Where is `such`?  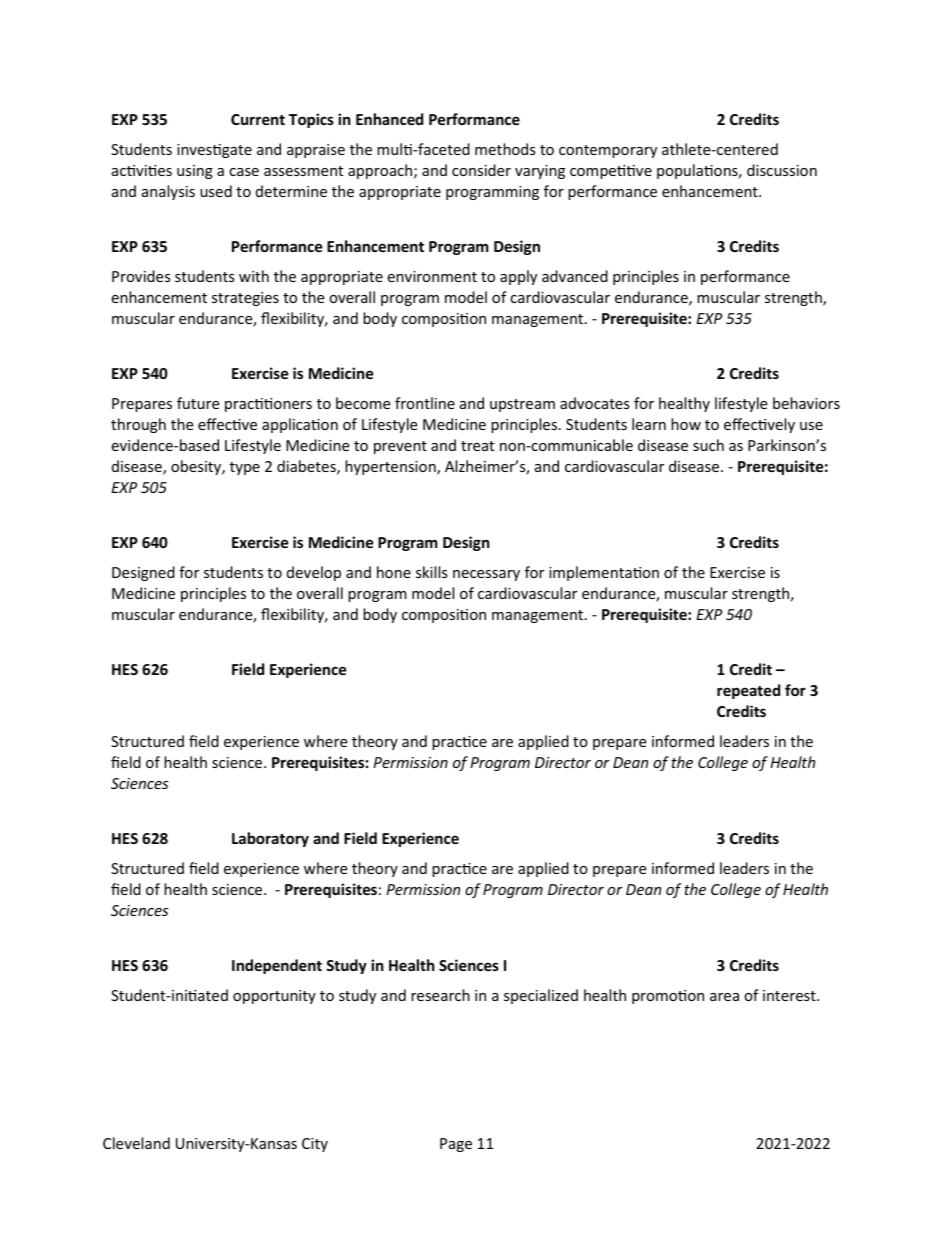 such is located at coordinates (708, 445).
